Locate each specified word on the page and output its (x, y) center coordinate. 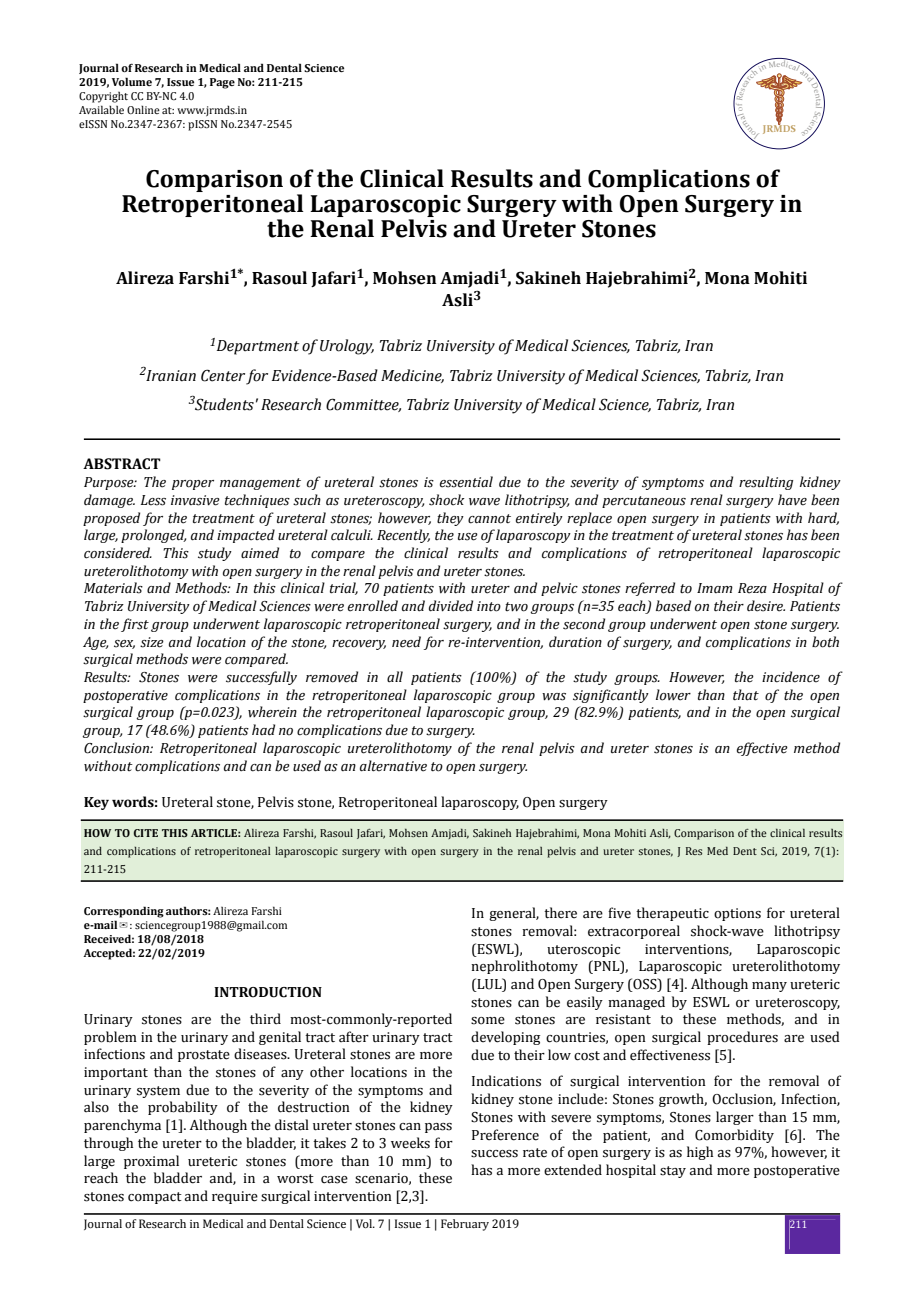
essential (466, 482)
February (465, 1225)
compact (155, 1198)
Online (143, 109)
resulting (766, 483)
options (737, 914)
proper (193, 485)
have (792, 500)
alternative (393, 766)
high (700, 1153)
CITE (146, 833)
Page (222, 83)
